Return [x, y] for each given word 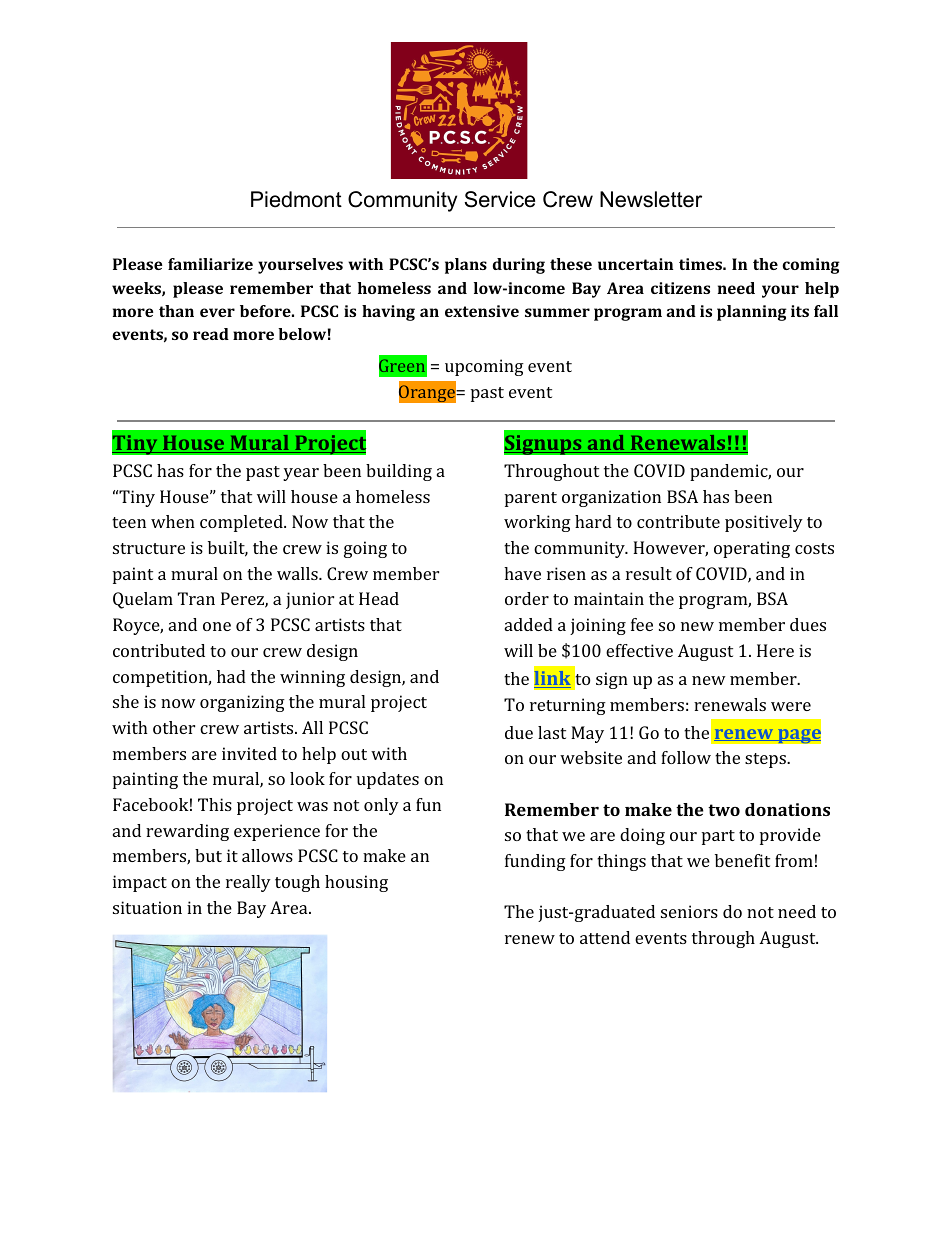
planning [752, 313]
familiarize [210, 264]
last [552, 732]
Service [499, 199]
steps [766, 760]
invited [249, 753]
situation [147, 907]
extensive [482, 311]
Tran [196, 598]
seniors [689, 911]
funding [535, 862]
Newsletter [651, 199]
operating [752, 549]
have [522, 573]
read [211, 334]
